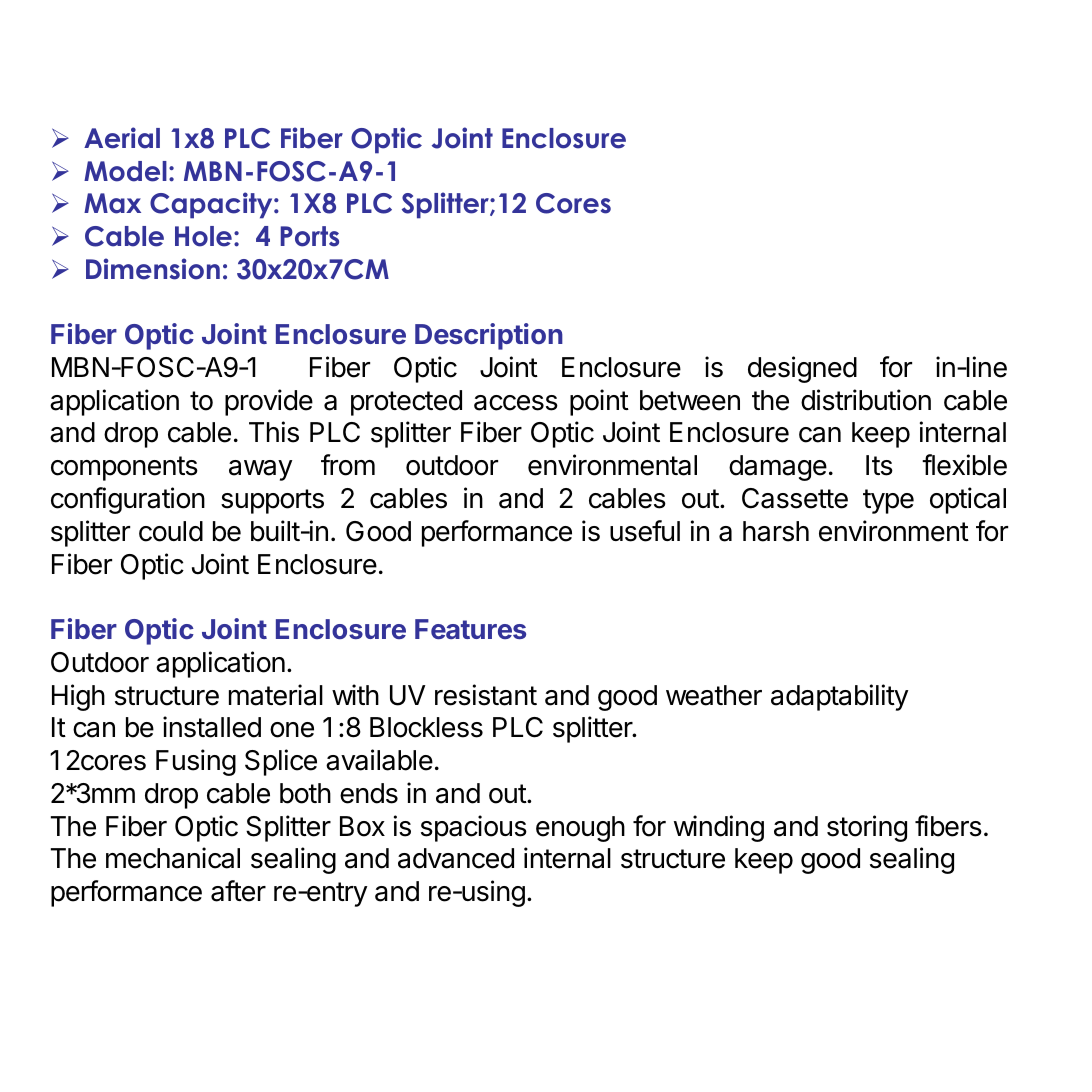  What do you see at coordinates (153, 269) in the screenshot?
I see `Dimension` at bounding box center [153, 269].
